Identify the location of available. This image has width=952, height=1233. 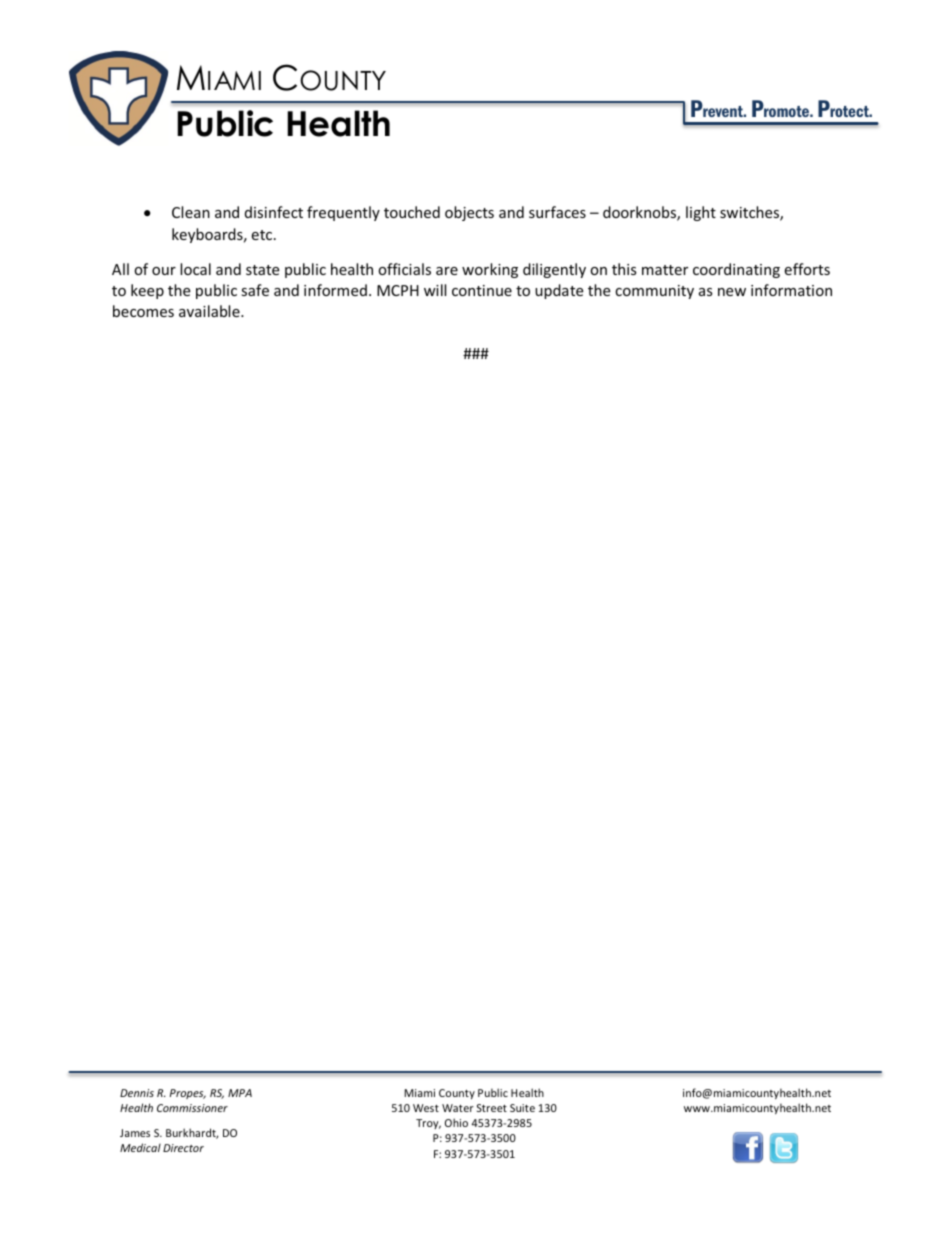
(210, 311).
